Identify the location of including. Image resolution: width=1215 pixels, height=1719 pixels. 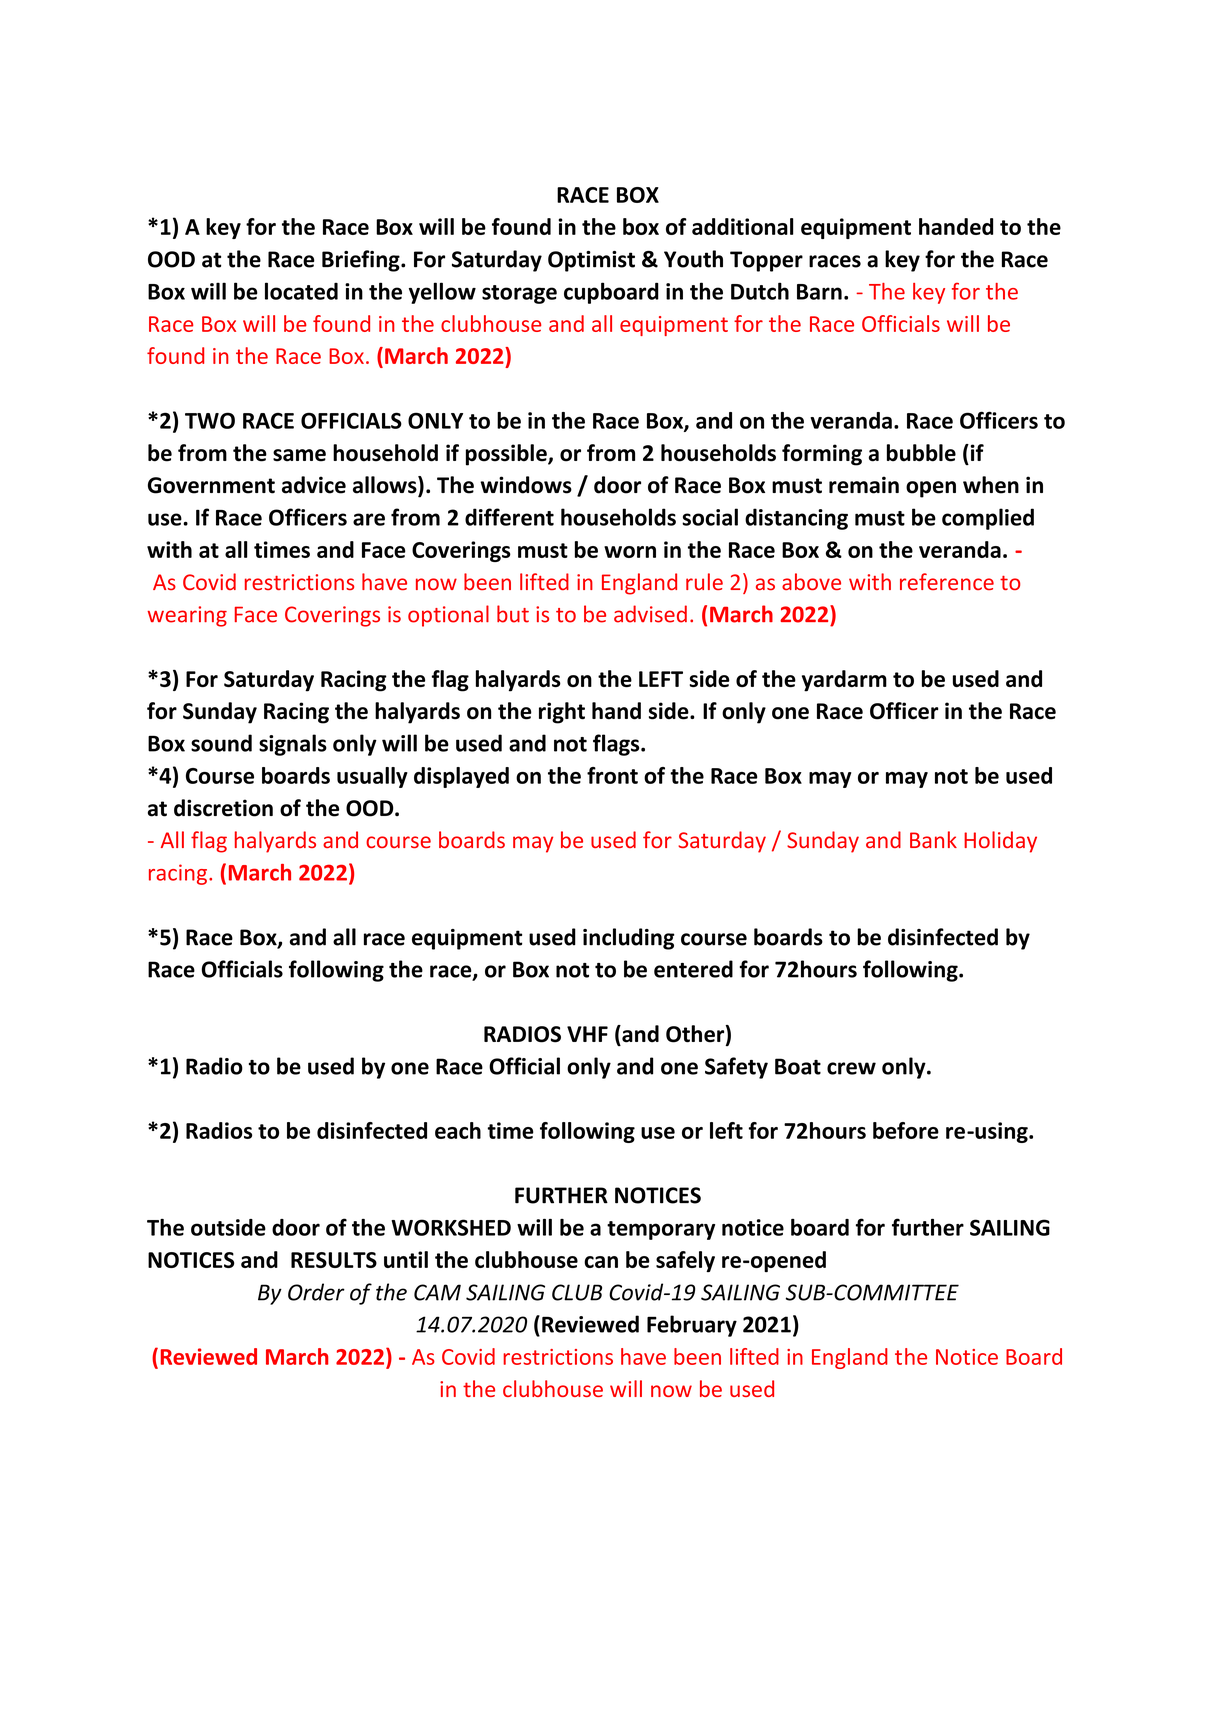
(629, 939).
